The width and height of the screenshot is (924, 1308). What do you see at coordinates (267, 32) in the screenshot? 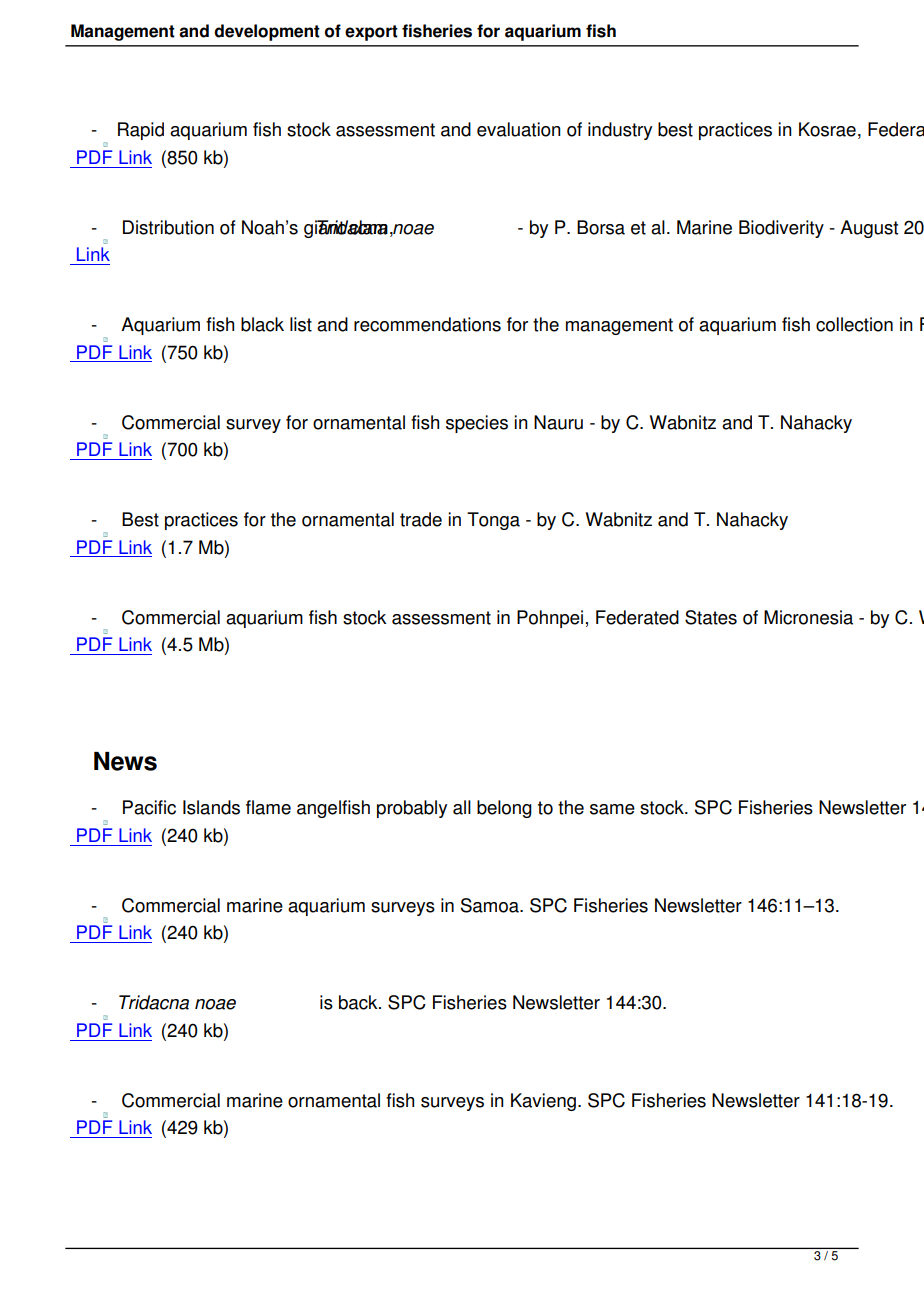
I see `development` at bounding box center [267, 32].
